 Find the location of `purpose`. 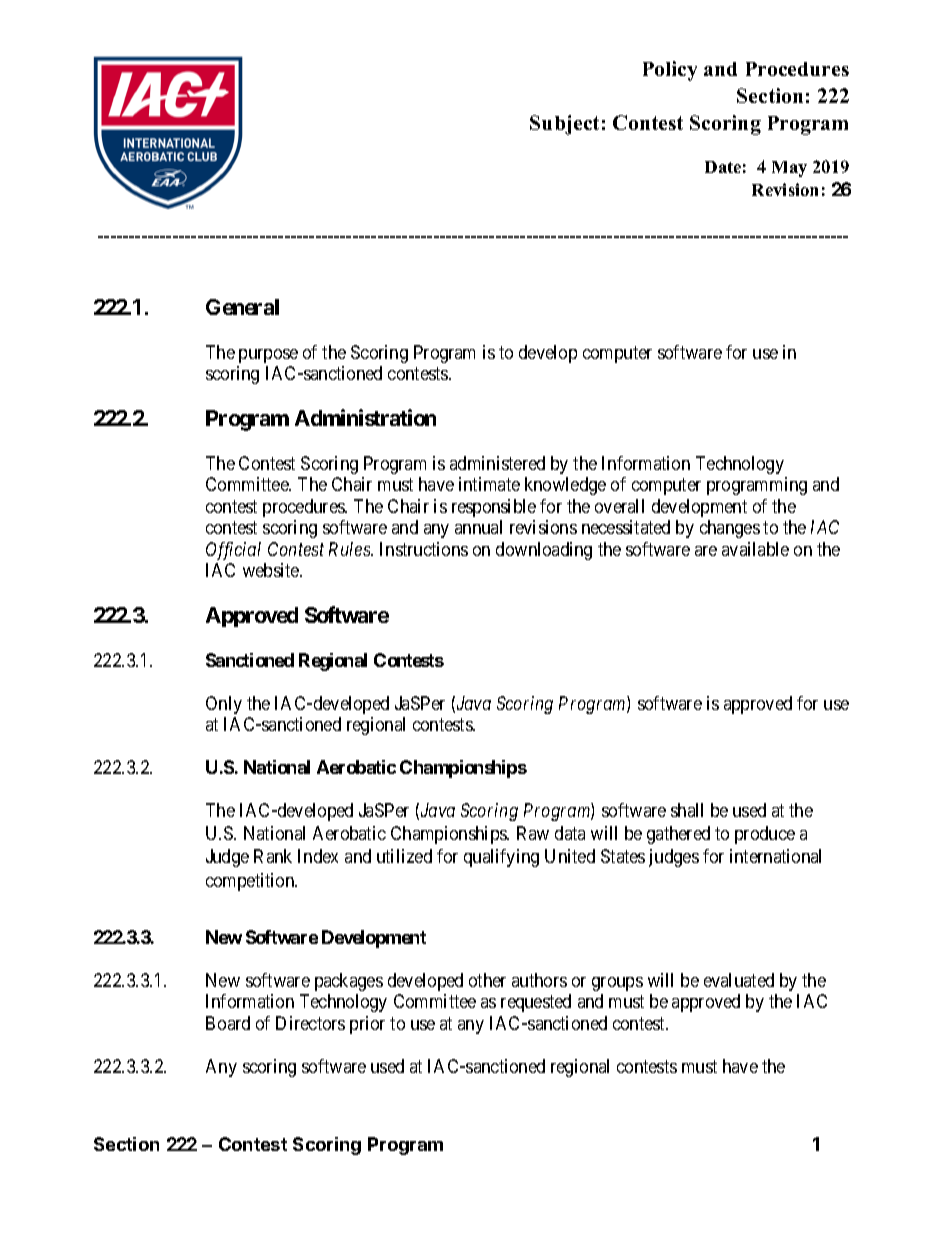

purpose is located at coordinates (268, 356).
